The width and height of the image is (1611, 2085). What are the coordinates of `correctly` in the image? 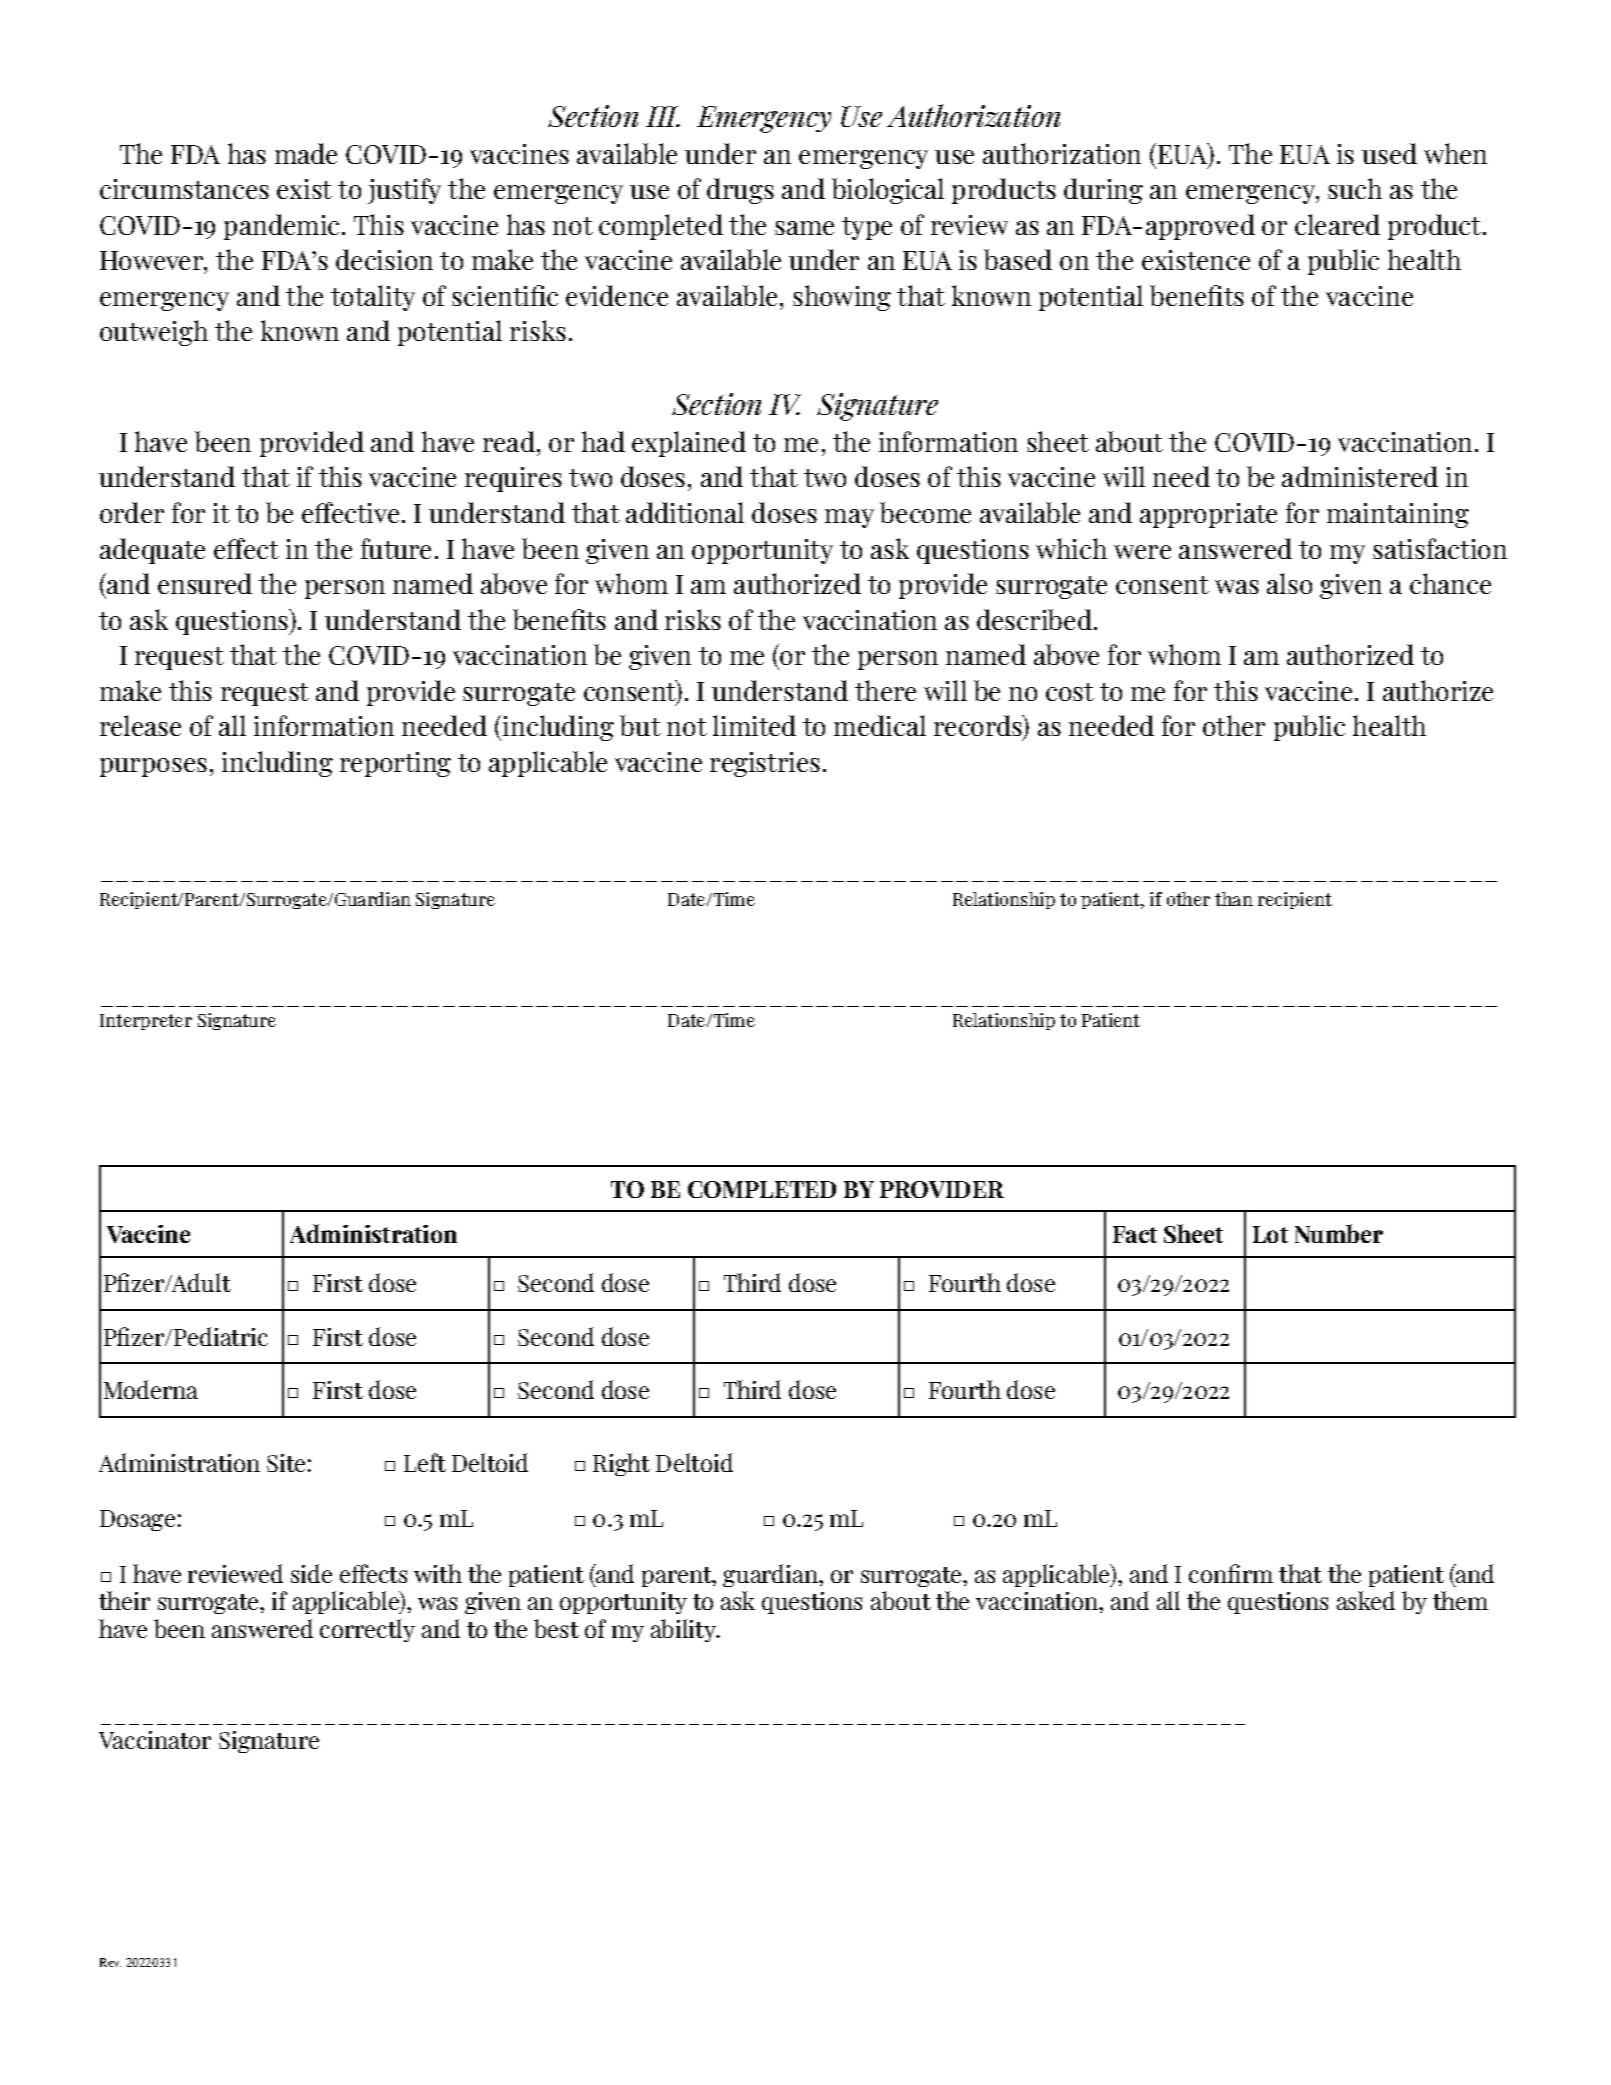 It's located at (367, 1630).
